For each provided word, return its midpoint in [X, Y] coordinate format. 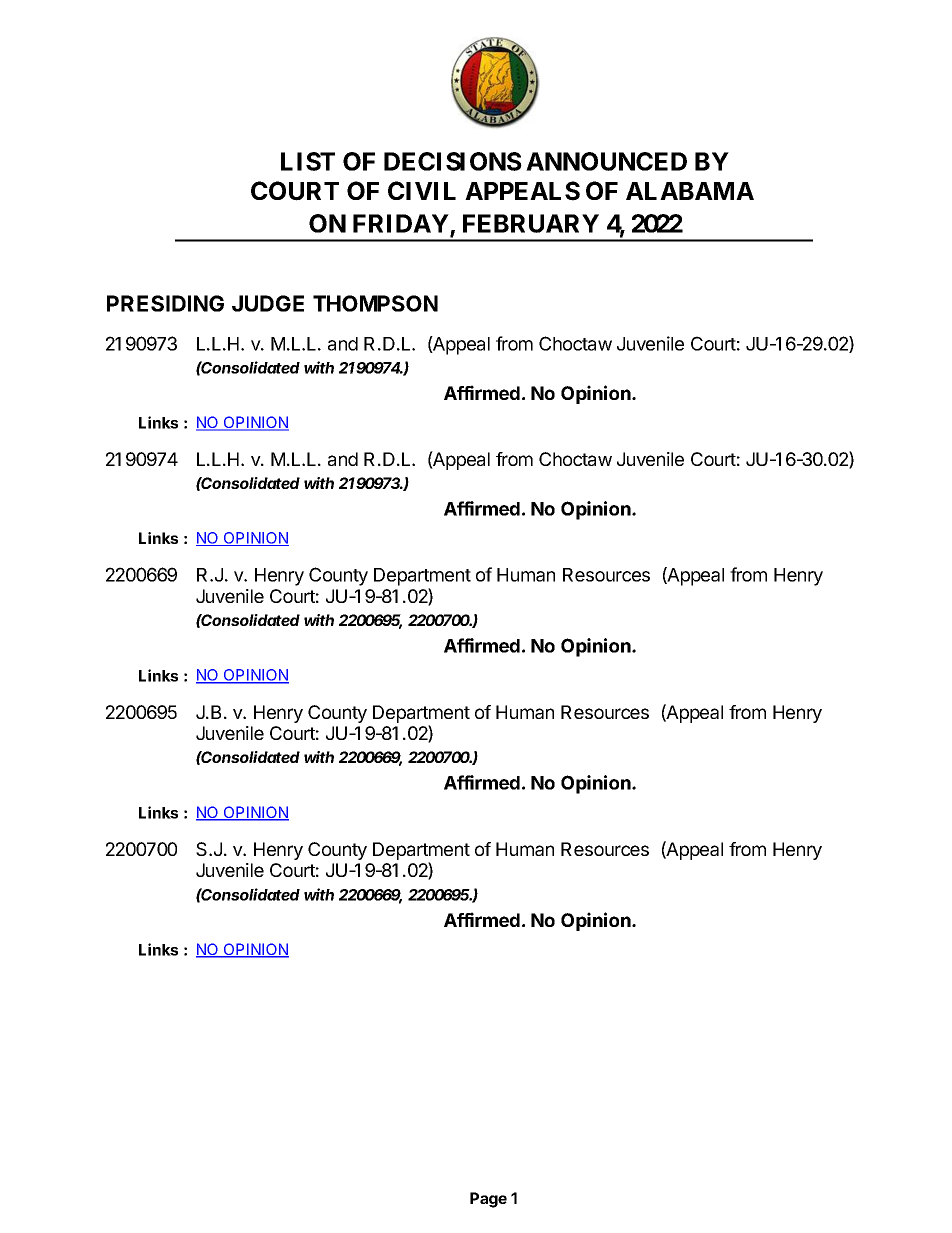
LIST [308, 161]
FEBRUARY [531, 223]
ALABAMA [690, 191]
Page [488, 1200]
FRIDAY [401, 223]
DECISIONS [453, 161]
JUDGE [268, 303]
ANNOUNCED [606, 161]
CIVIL [422, 190]
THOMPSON [375, 303]
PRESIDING [165, 303]
